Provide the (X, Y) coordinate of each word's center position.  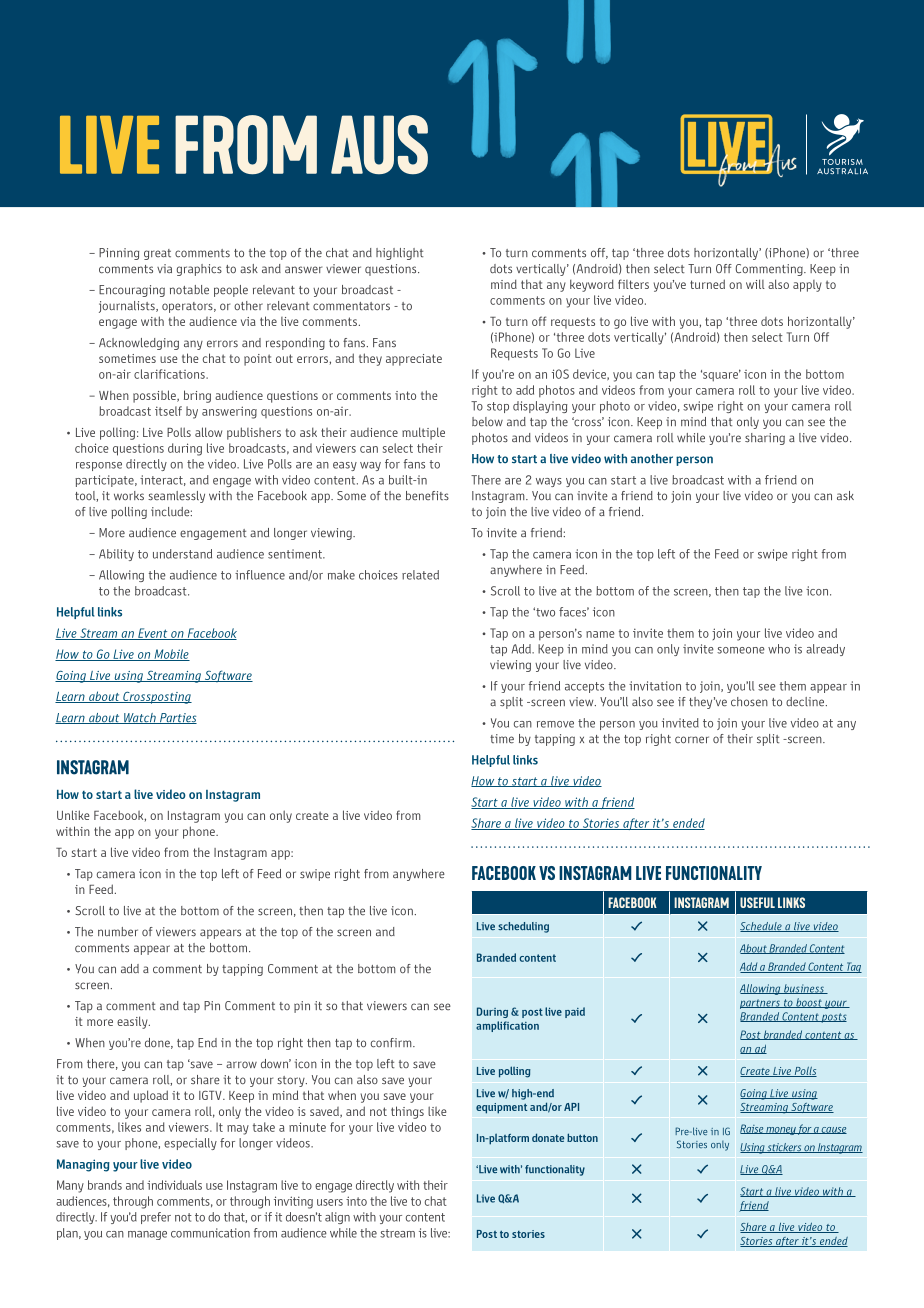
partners (761, 1004)
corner (692, 740)
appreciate (414, 360)
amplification (507, 1026)
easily (133, 1022)
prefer (156, 1218)
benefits (427, 496)
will (755, 284)
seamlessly (176, 497)
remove (555, 724)
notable (189, 290)
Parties (177, 718)
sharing (765, 439)
